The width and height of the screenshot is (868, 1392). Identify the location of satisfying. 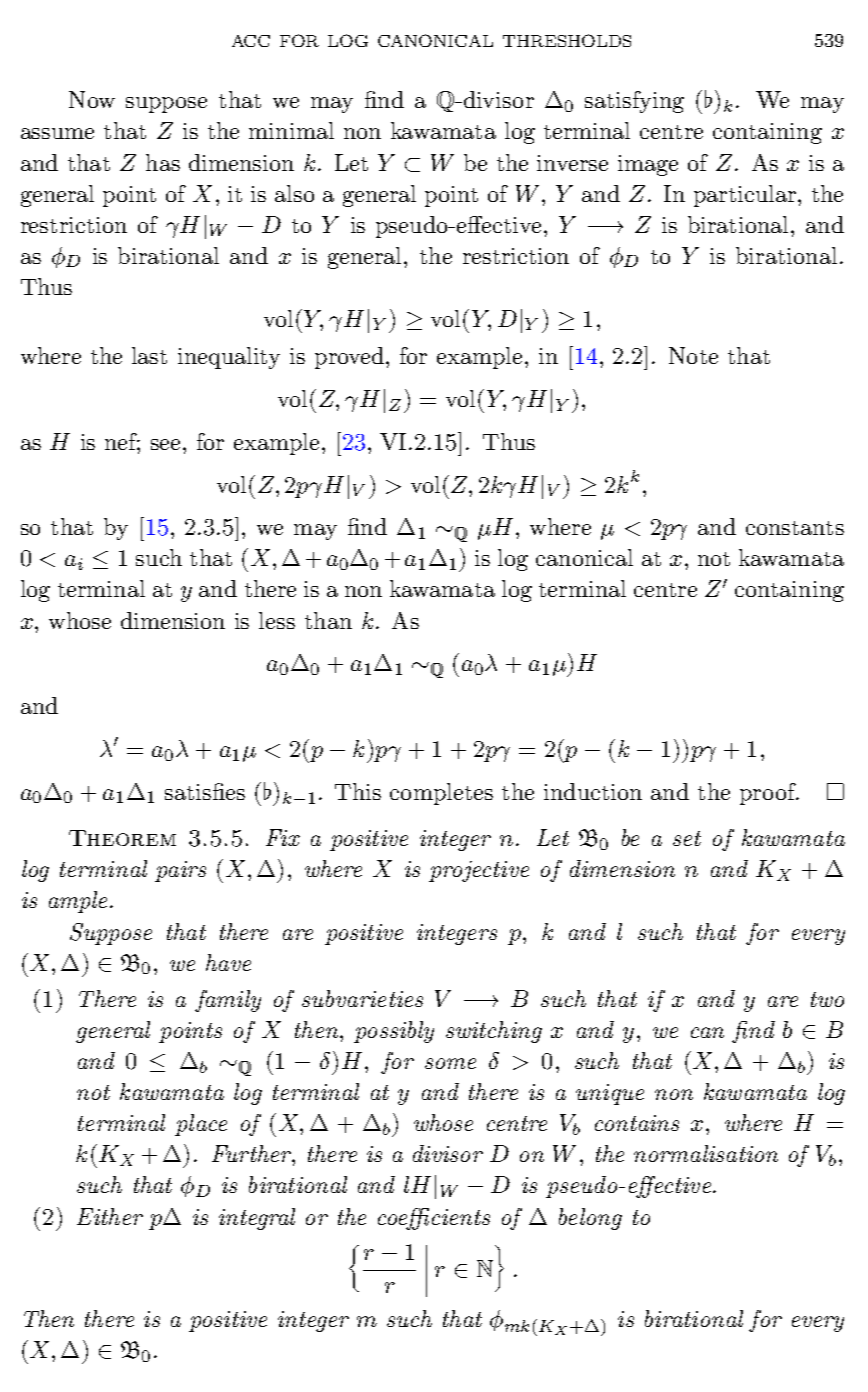
(634, 102).
